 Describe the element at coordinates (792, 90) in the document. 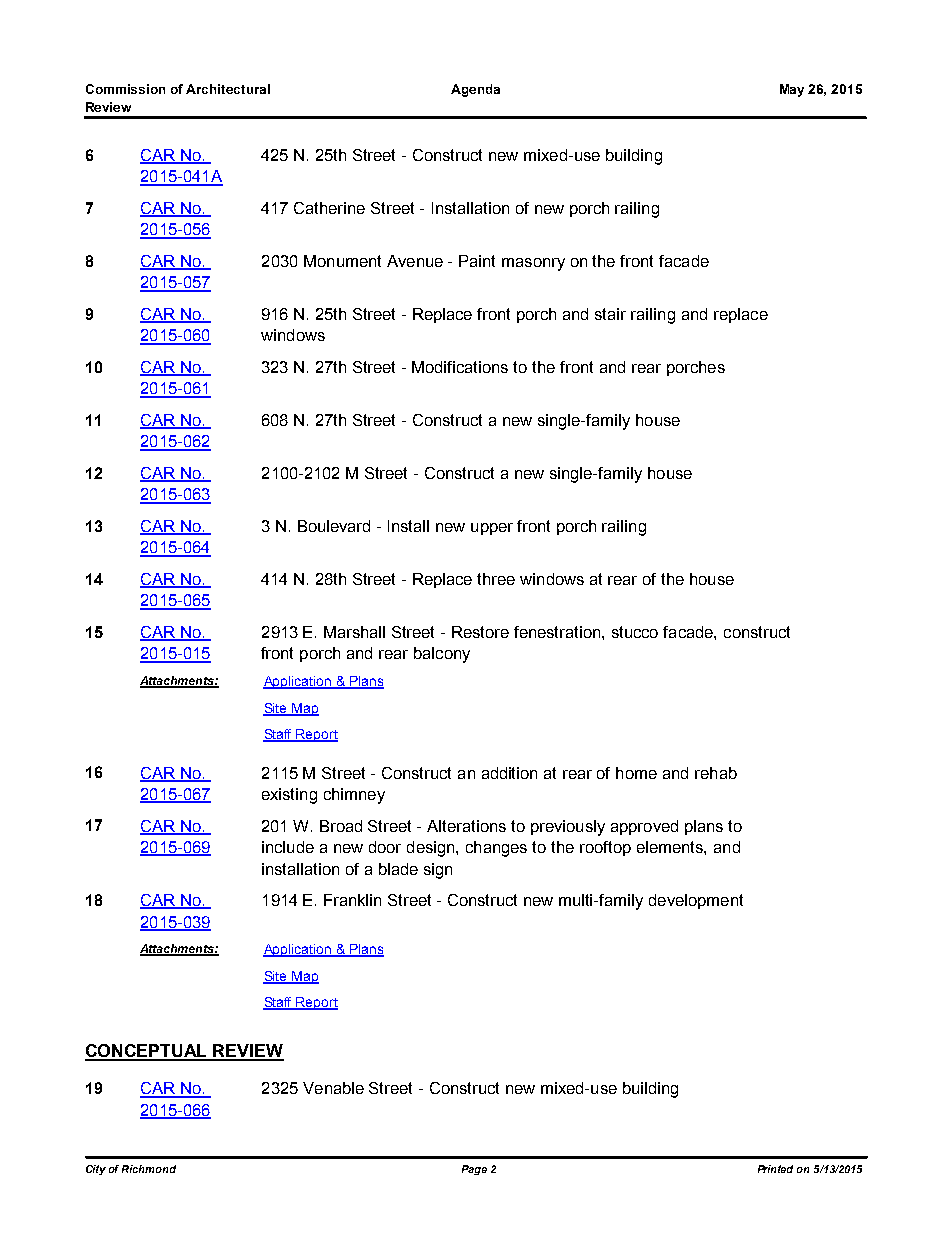

I see `May` at that location.
